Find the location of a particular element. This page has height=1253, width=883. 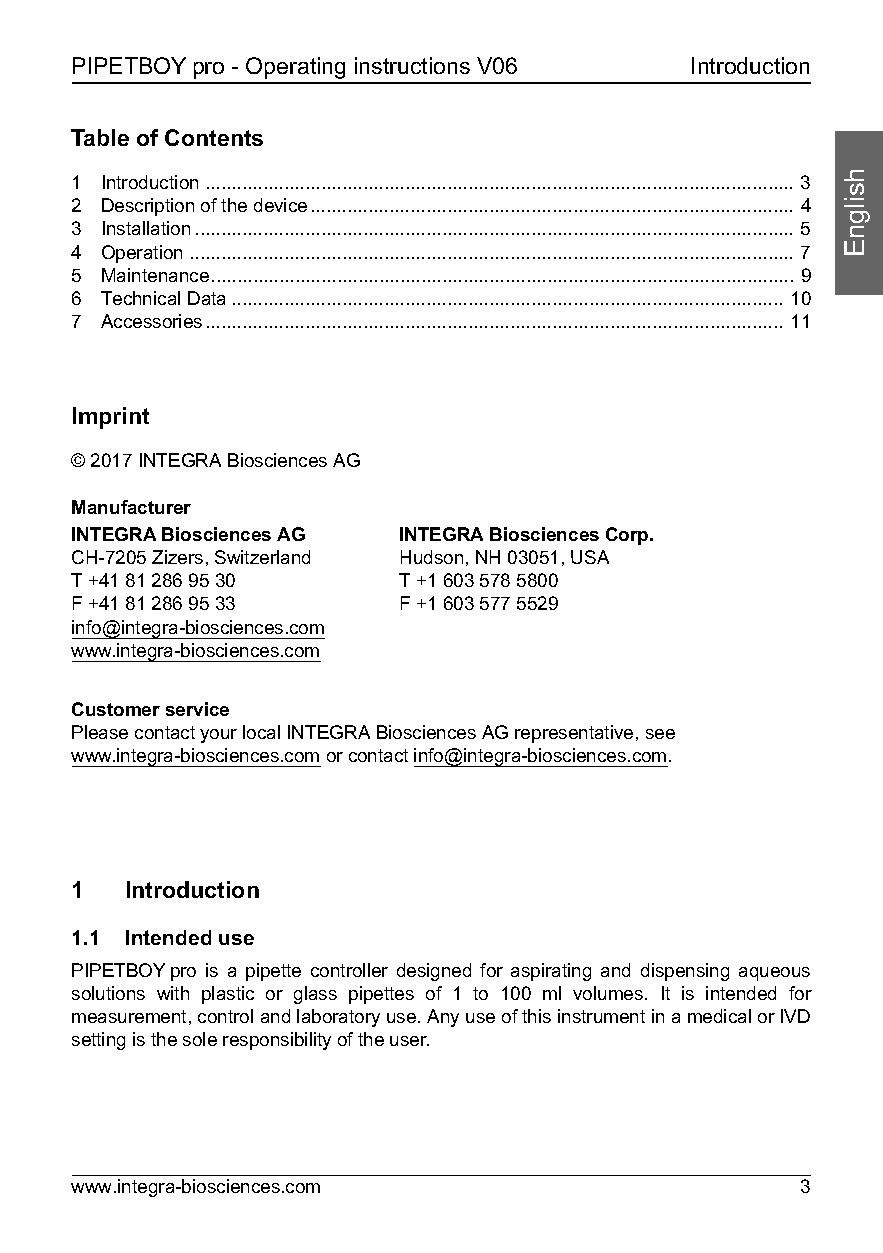

Contents is located at coordinates (214, 137).
